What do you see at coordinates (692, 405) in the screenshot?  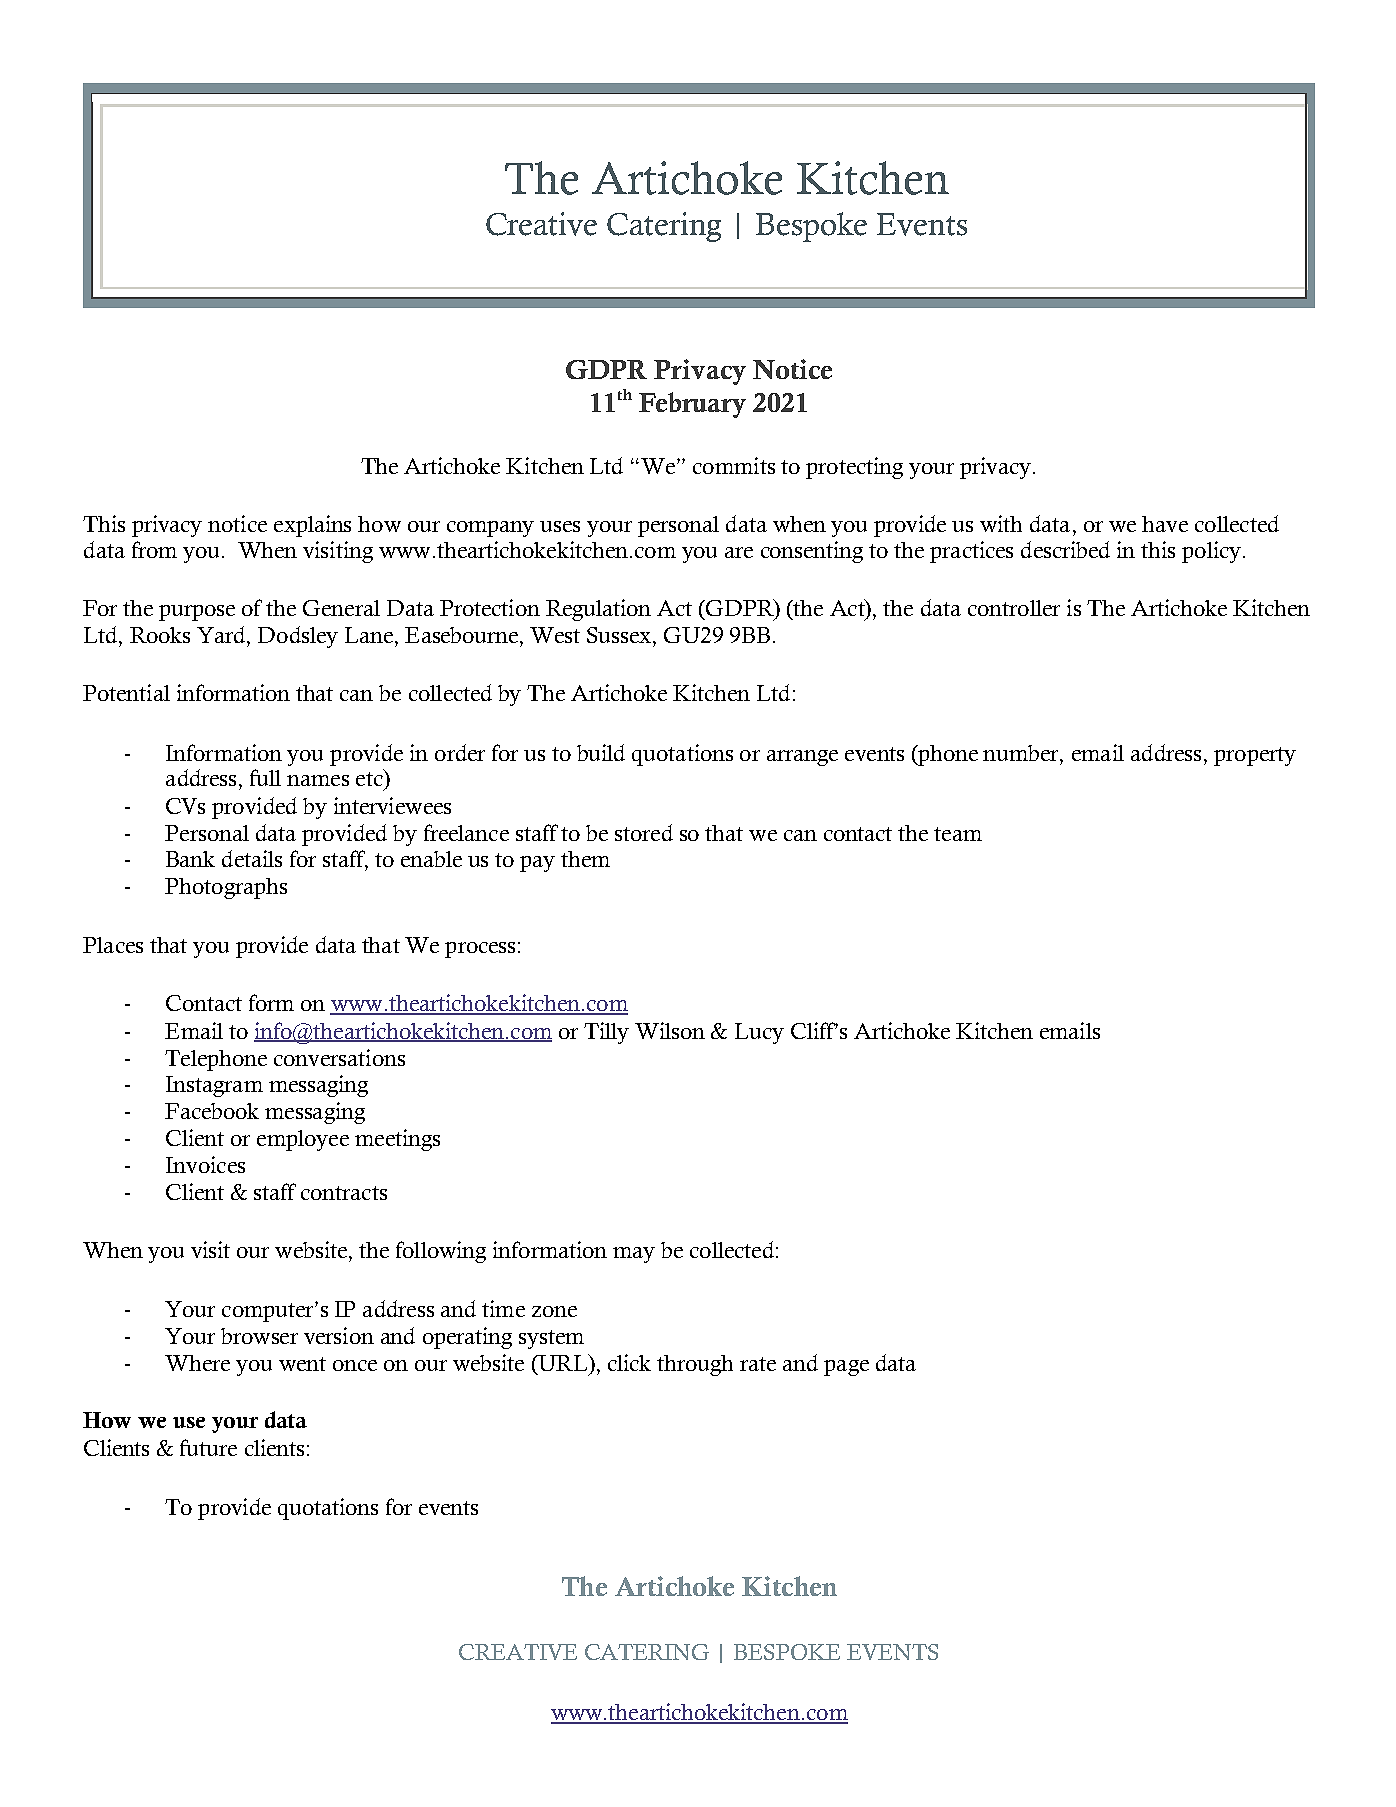 I see `February` at bounding box center [692, 405].
